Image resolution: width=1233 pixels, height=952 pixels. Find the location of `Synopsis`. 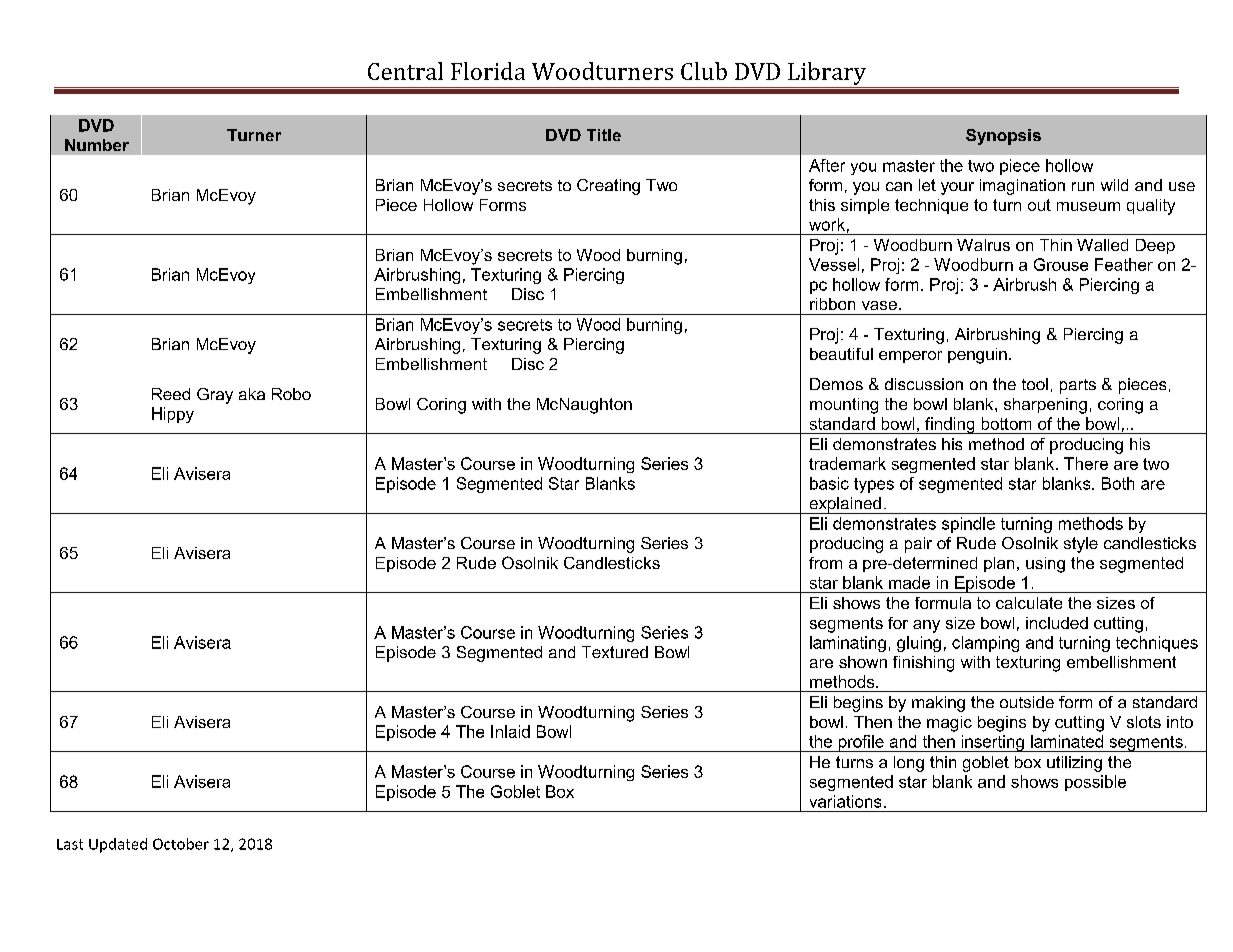

Synopsis is located at coordinates (1003, 137).
